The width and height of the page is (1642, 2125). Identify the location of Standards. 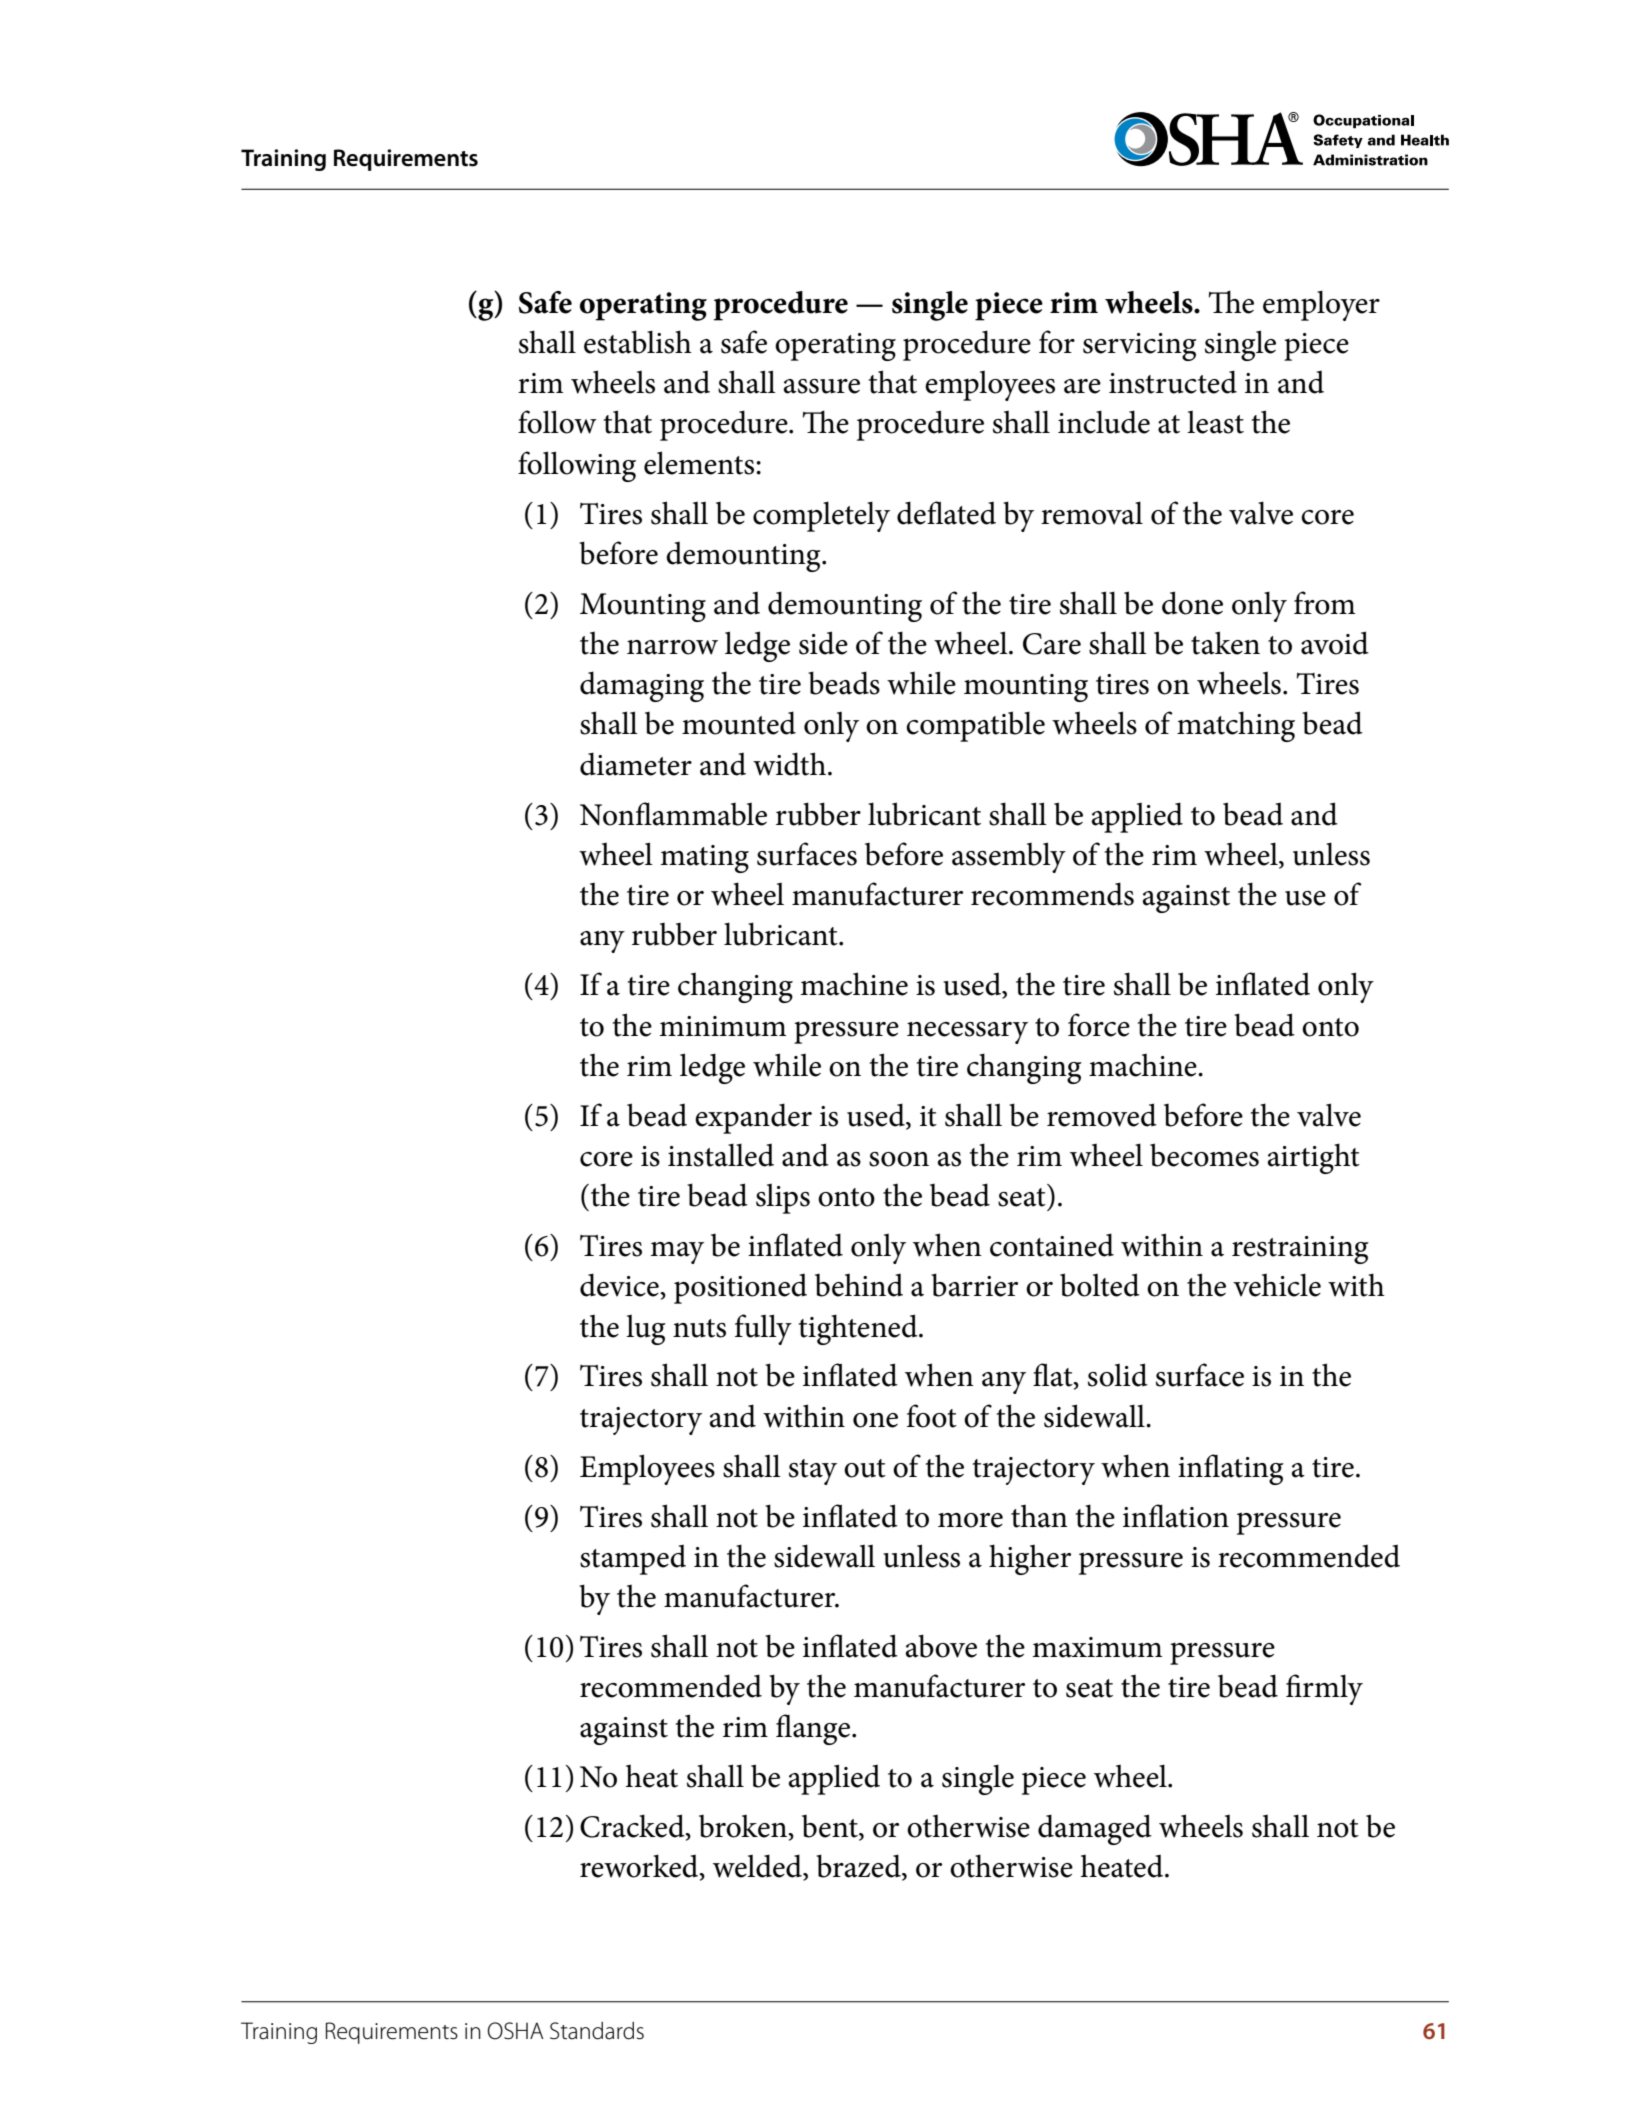
(597, 2031).
